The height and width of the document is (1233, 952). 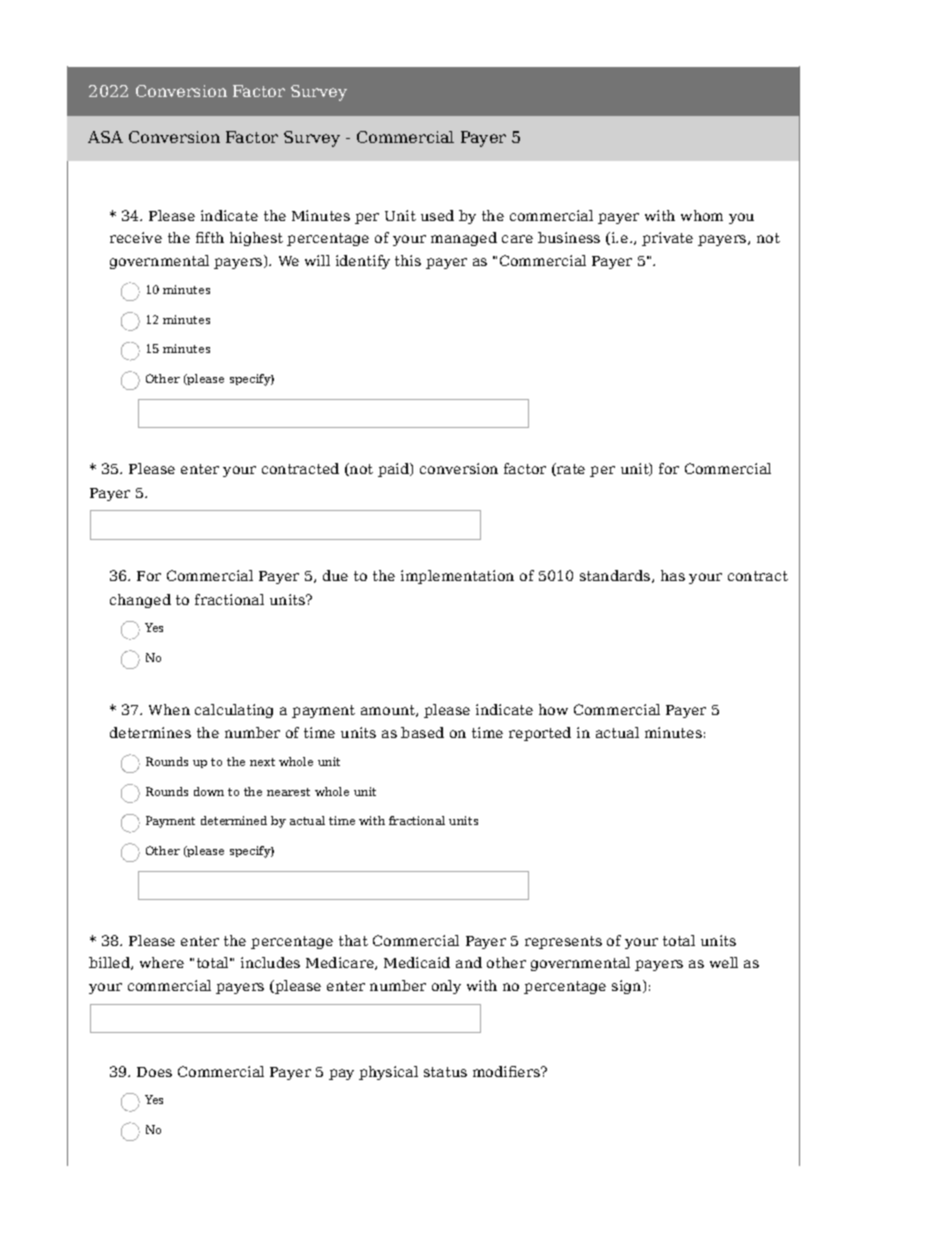 What do you see at coordinates (437, 215) in the document?
I see `used` at bounding box center [437, 215].
